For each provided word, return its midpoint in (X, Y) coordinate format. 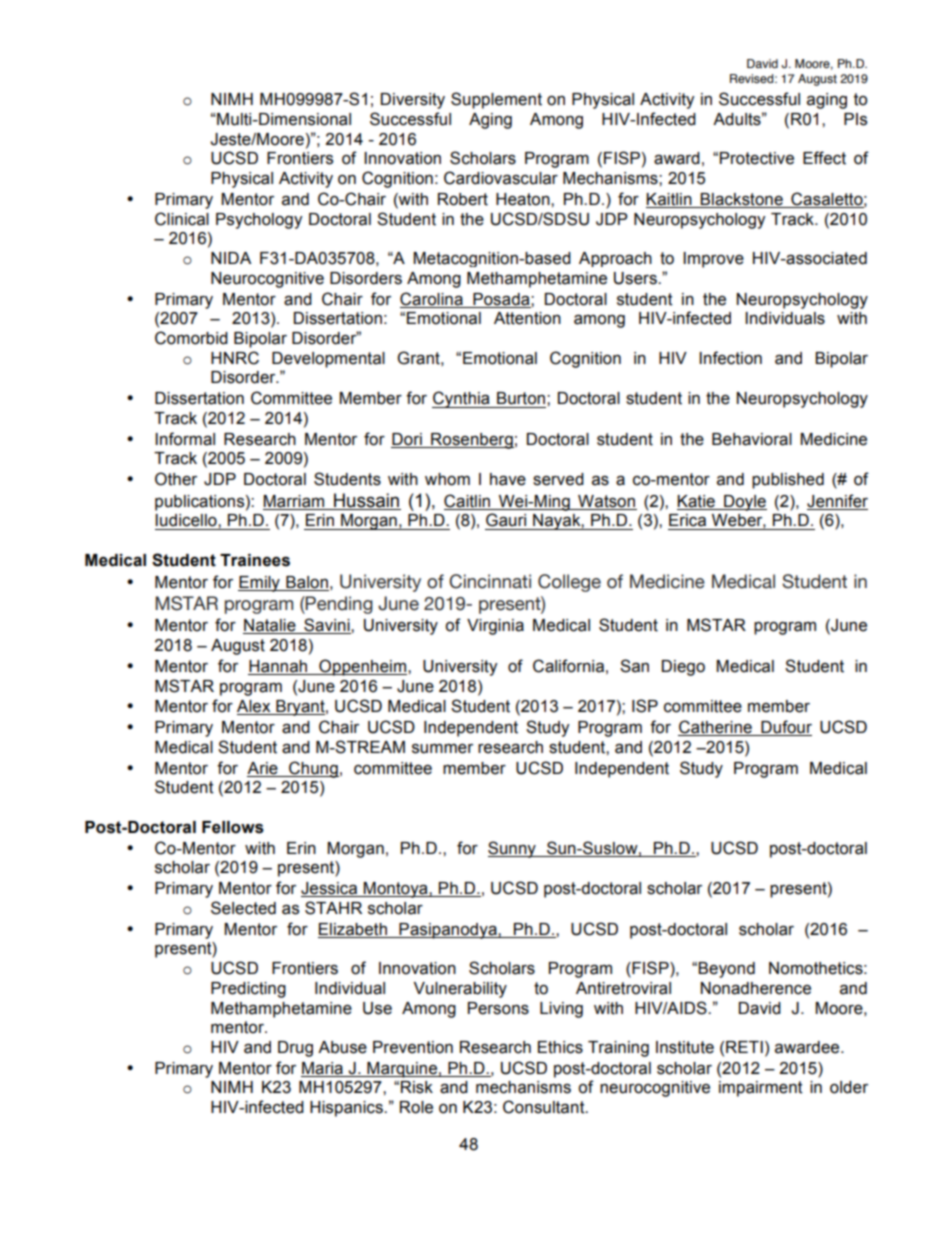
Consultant (545, 1107)
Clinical (182, 219)
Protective (757, 158)
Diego (683, 668)
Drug (295, 1049)
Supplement (496, 100)
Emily (260, 584)
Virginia (495, 627)
